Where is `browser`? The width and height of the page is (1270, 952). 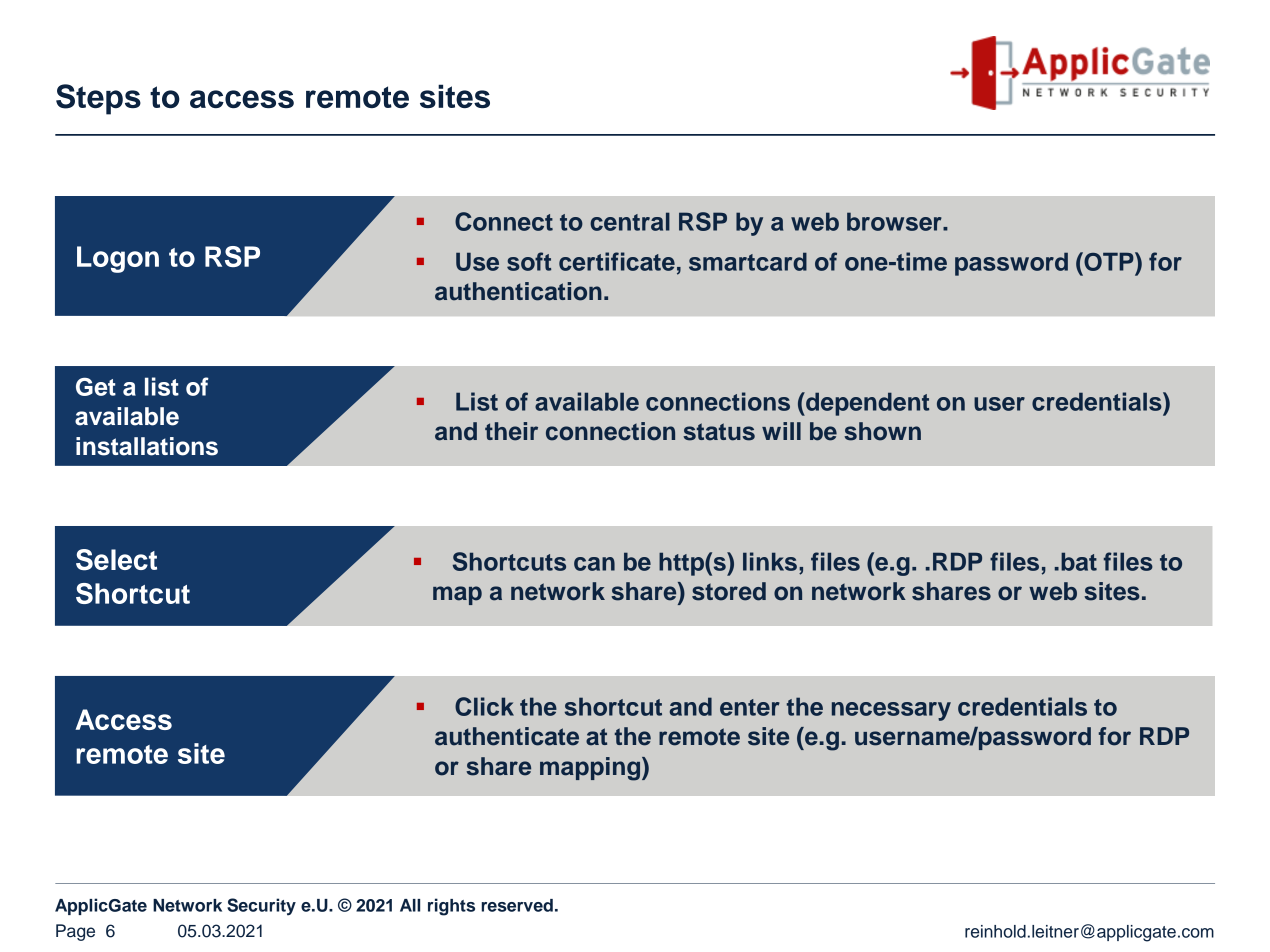 browser is located at coordinates (895, 221).
